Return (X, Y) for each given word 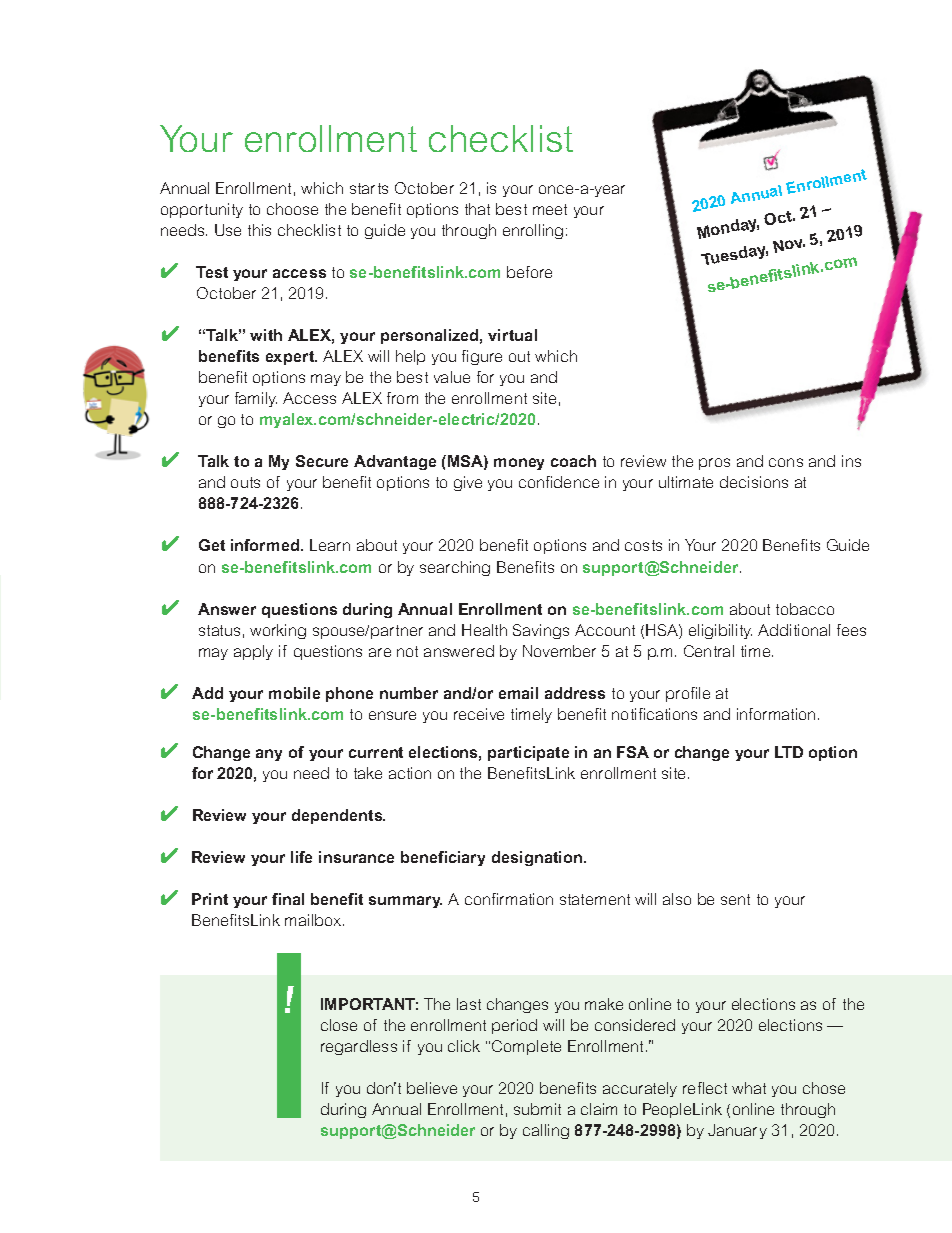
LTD (789, 752)
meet (550, 209)
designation (538, 858)
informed (266, 545)
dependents (338, 816)
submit (537, 1109)
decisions (754, 482)
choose (292, 209)
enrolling (533, 231)
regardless (359, 1047)
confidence (559, 482)
